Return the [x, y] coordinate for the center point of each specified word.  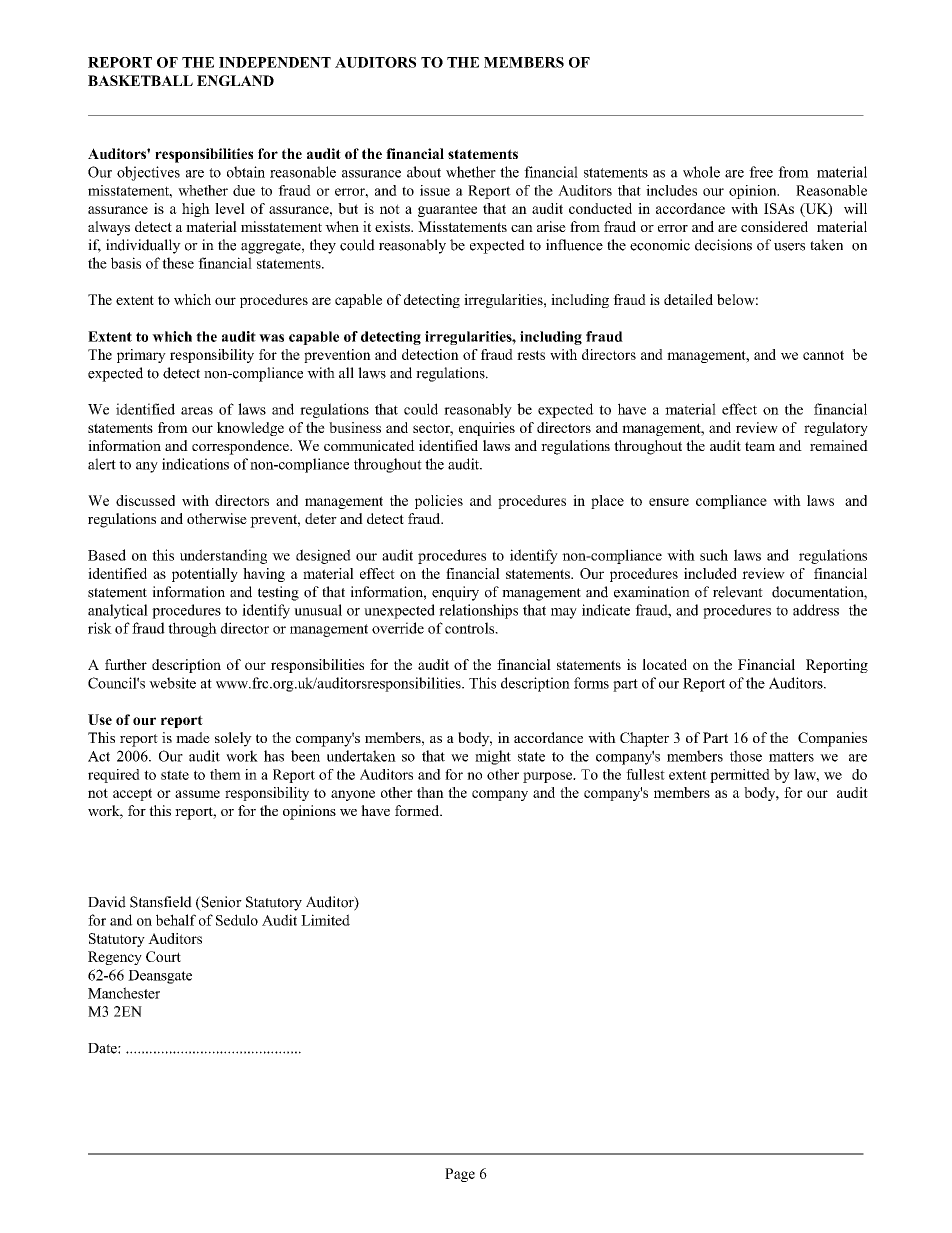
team [760, 446]
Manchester [124, 993]
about [424, 172]
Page [460, 1175]
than [430, 792]
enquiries [487, 429]
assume [197, 794]
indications [195, 464]
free [761, 172]
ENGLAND [235, 80]
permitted [740, 776]
